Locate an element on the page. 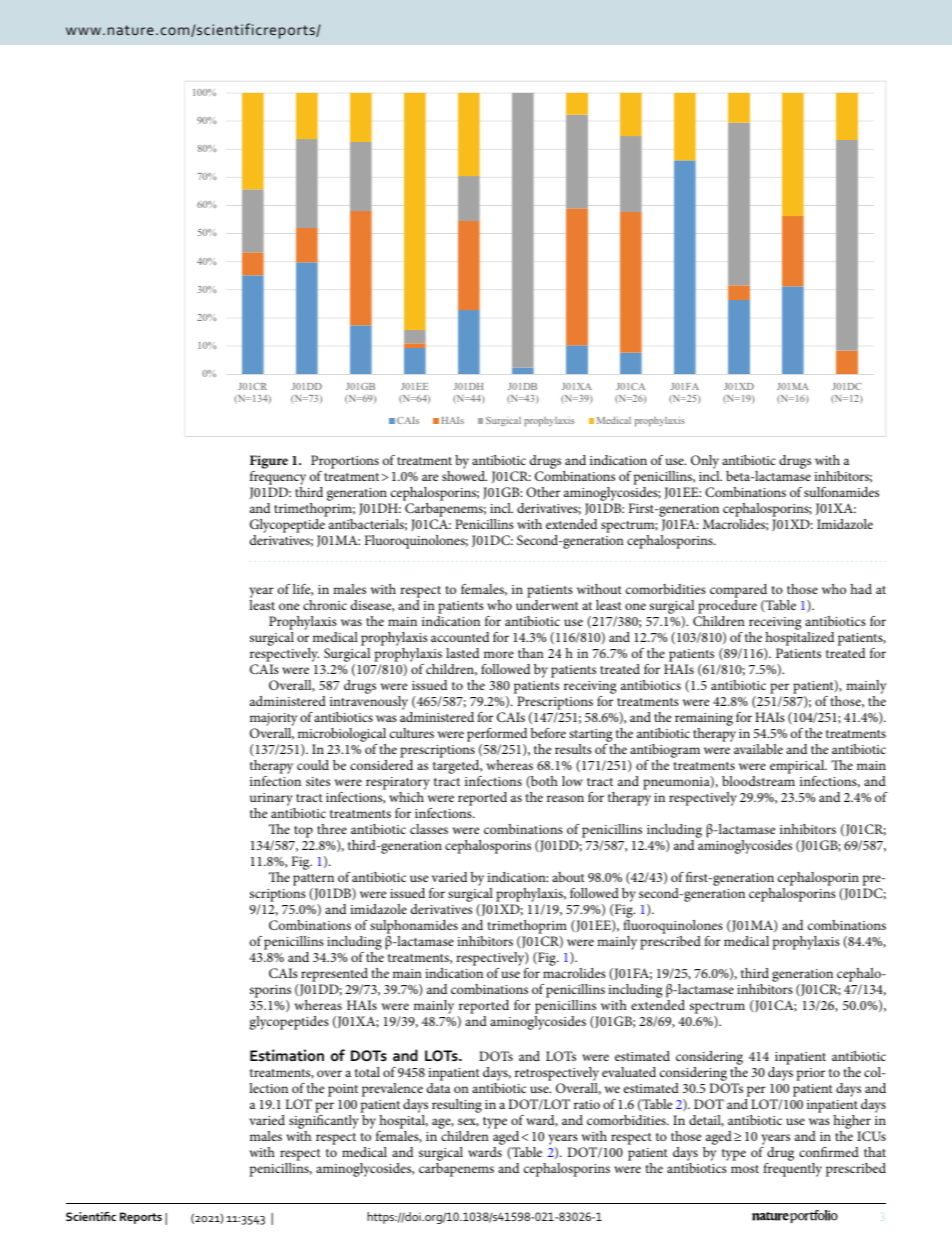 The height and width of the document is (1251, 952). empirical is located at coordinates (798, 768).
